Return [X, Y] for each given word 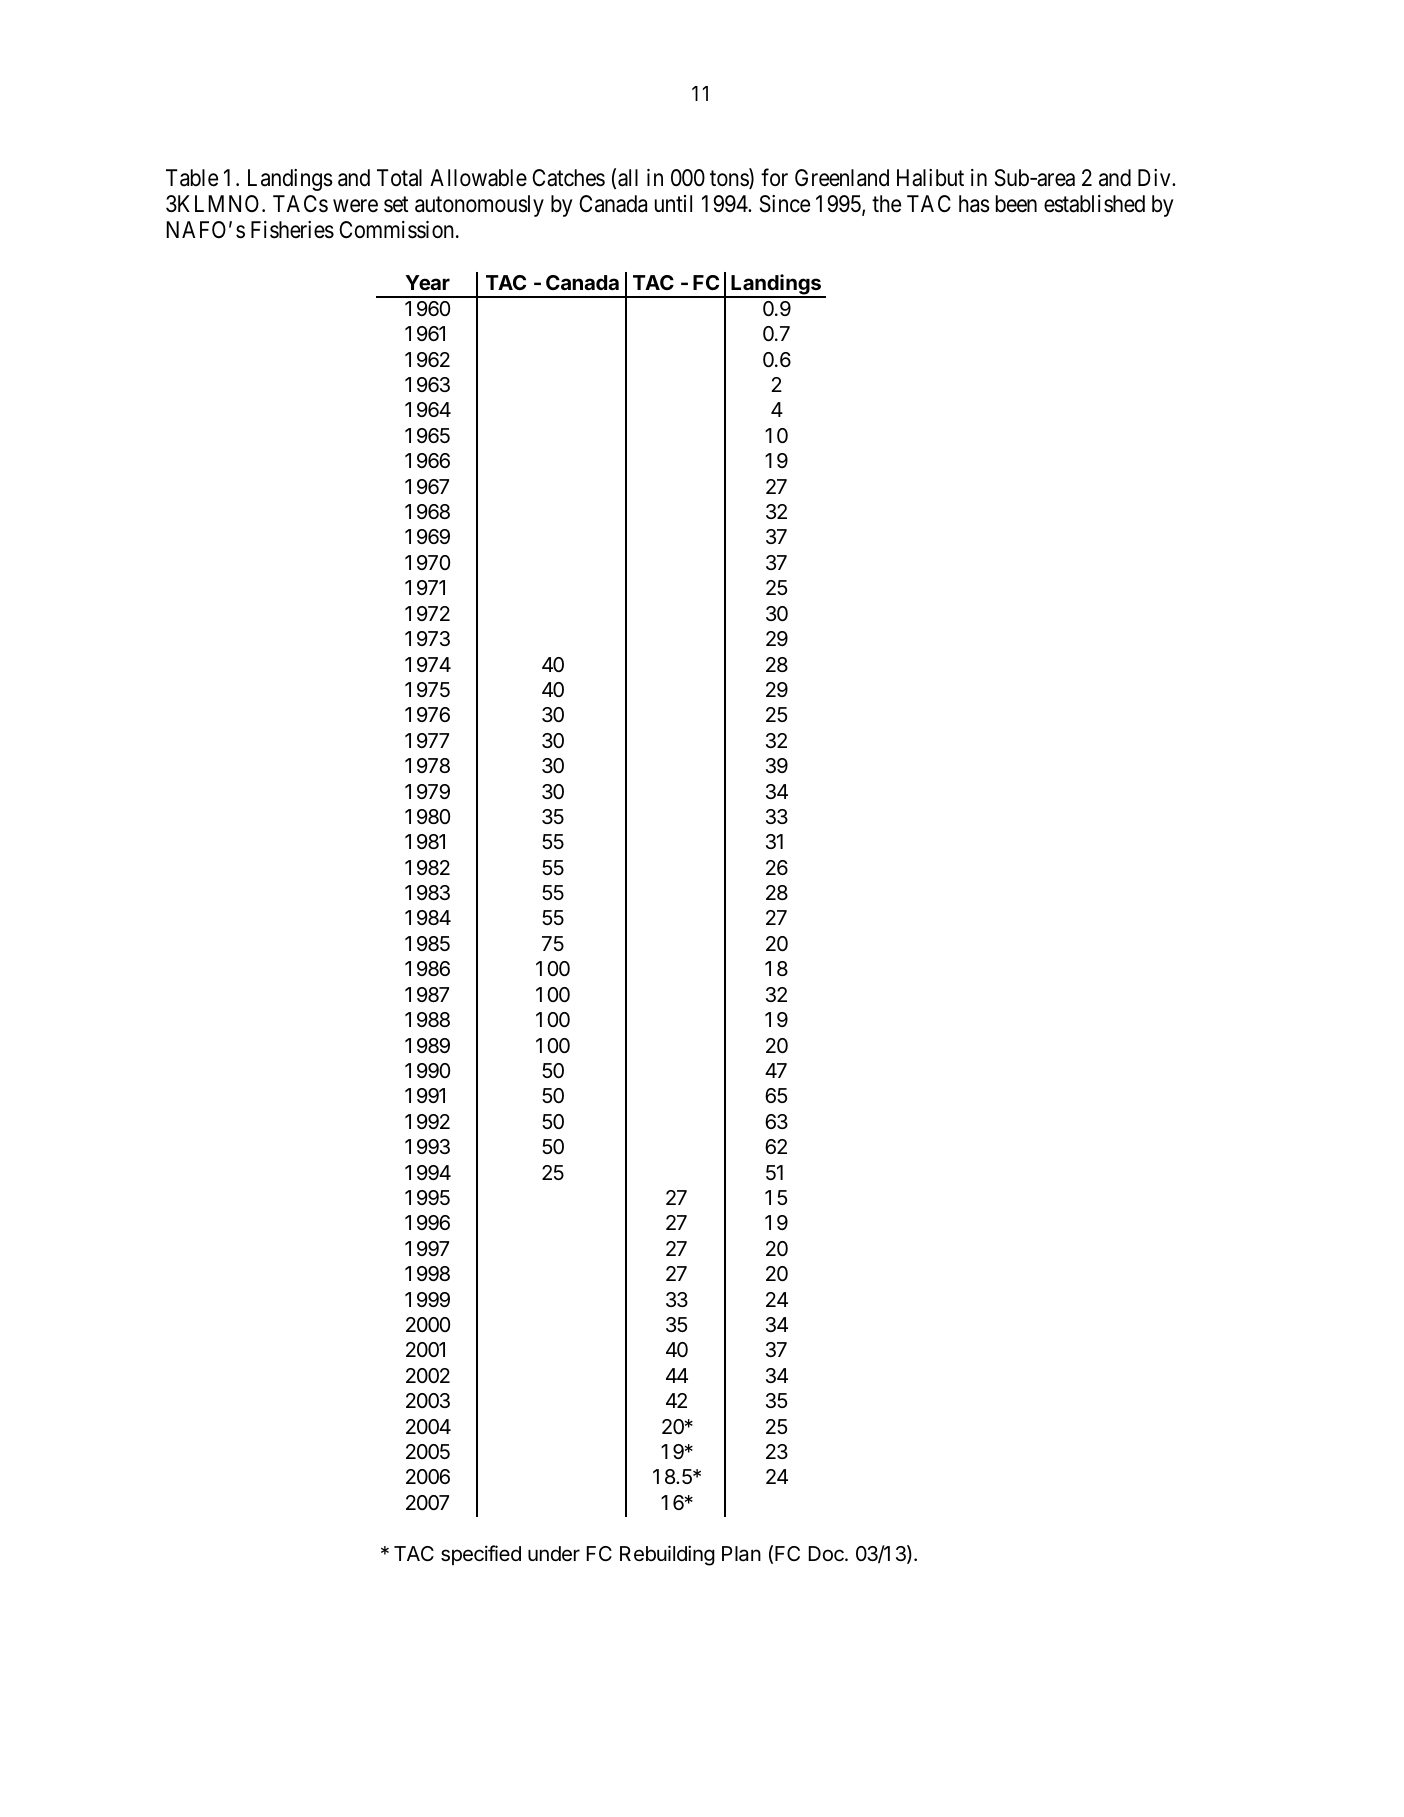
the [886, 204]
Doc [827, 1554]
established [1094, 204]
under [554, 1554]
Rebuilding [667, 1555]
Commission [398, 230]
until [673, 203]
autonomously [479, 206]
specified [481, 1555]
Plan [741, 1553]
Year [427, 282]
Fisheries [292, 230]
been [1016, 204]
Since [785, 204]
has [974, 204]
